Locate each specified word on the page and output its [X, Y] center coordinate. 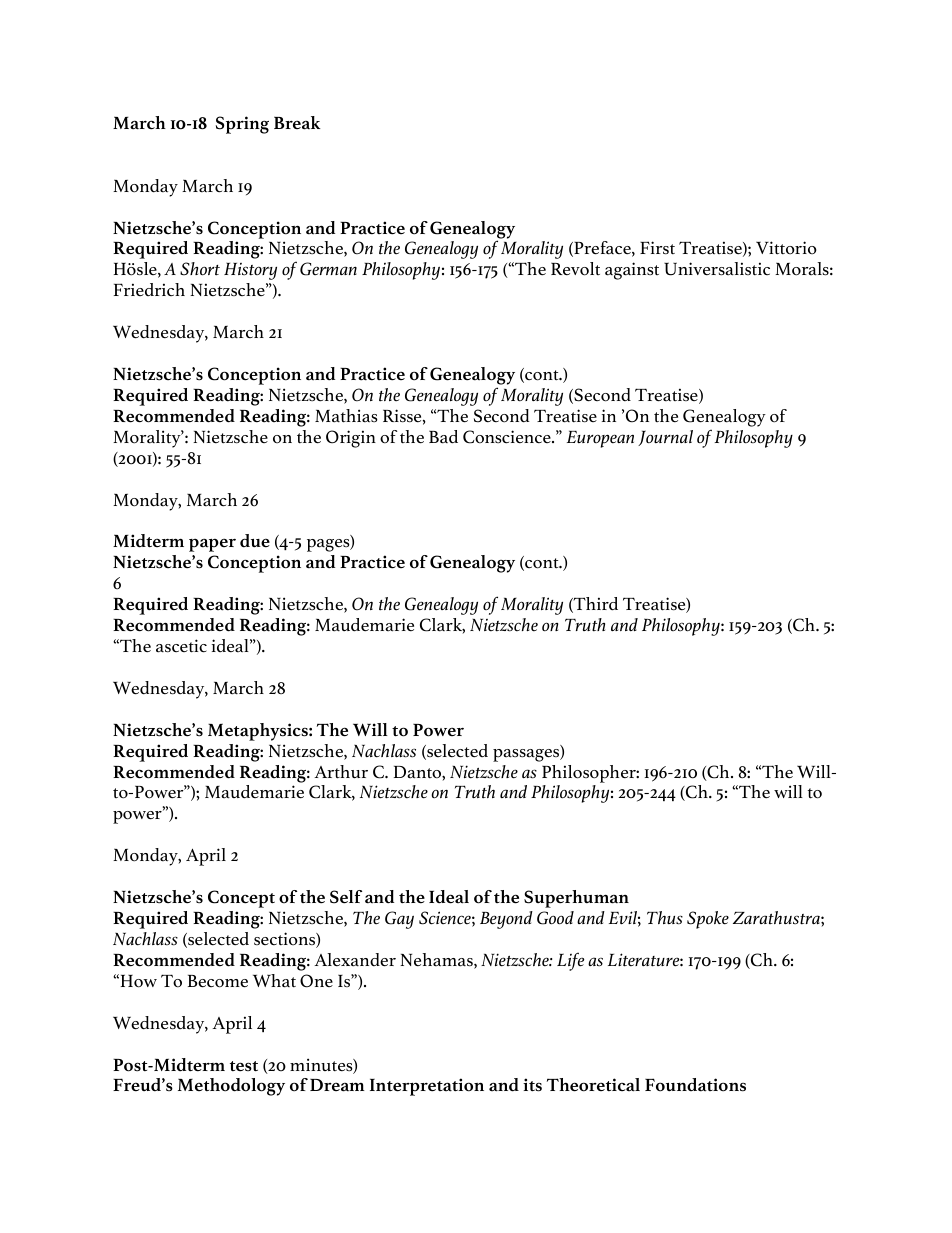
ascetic [181, 646]
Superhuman [576, 899]
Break [297, 123]
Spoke [708, 920]
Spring [242, 125]
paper [212, 545]
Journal [665, 438]
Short [200, 269]
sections [285, 940]
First [657, 248]
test [244, 1066]
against [632, 271]
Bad [443, 437]
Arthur [341, 772]
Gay [399, 920]
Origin [351, 439]
